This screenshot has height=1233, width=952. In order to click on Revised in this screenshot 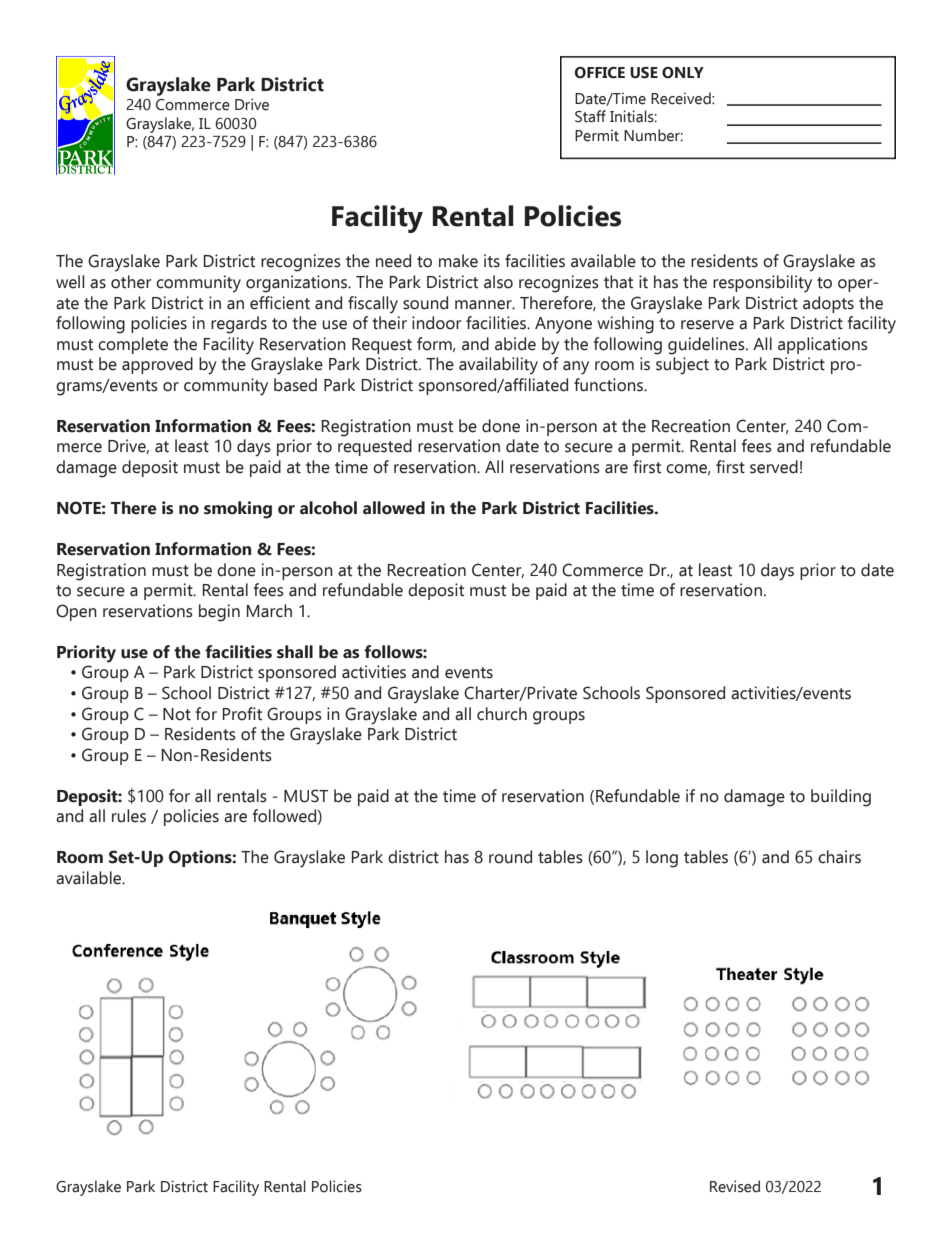, I will do `click(735, 1186)`.
